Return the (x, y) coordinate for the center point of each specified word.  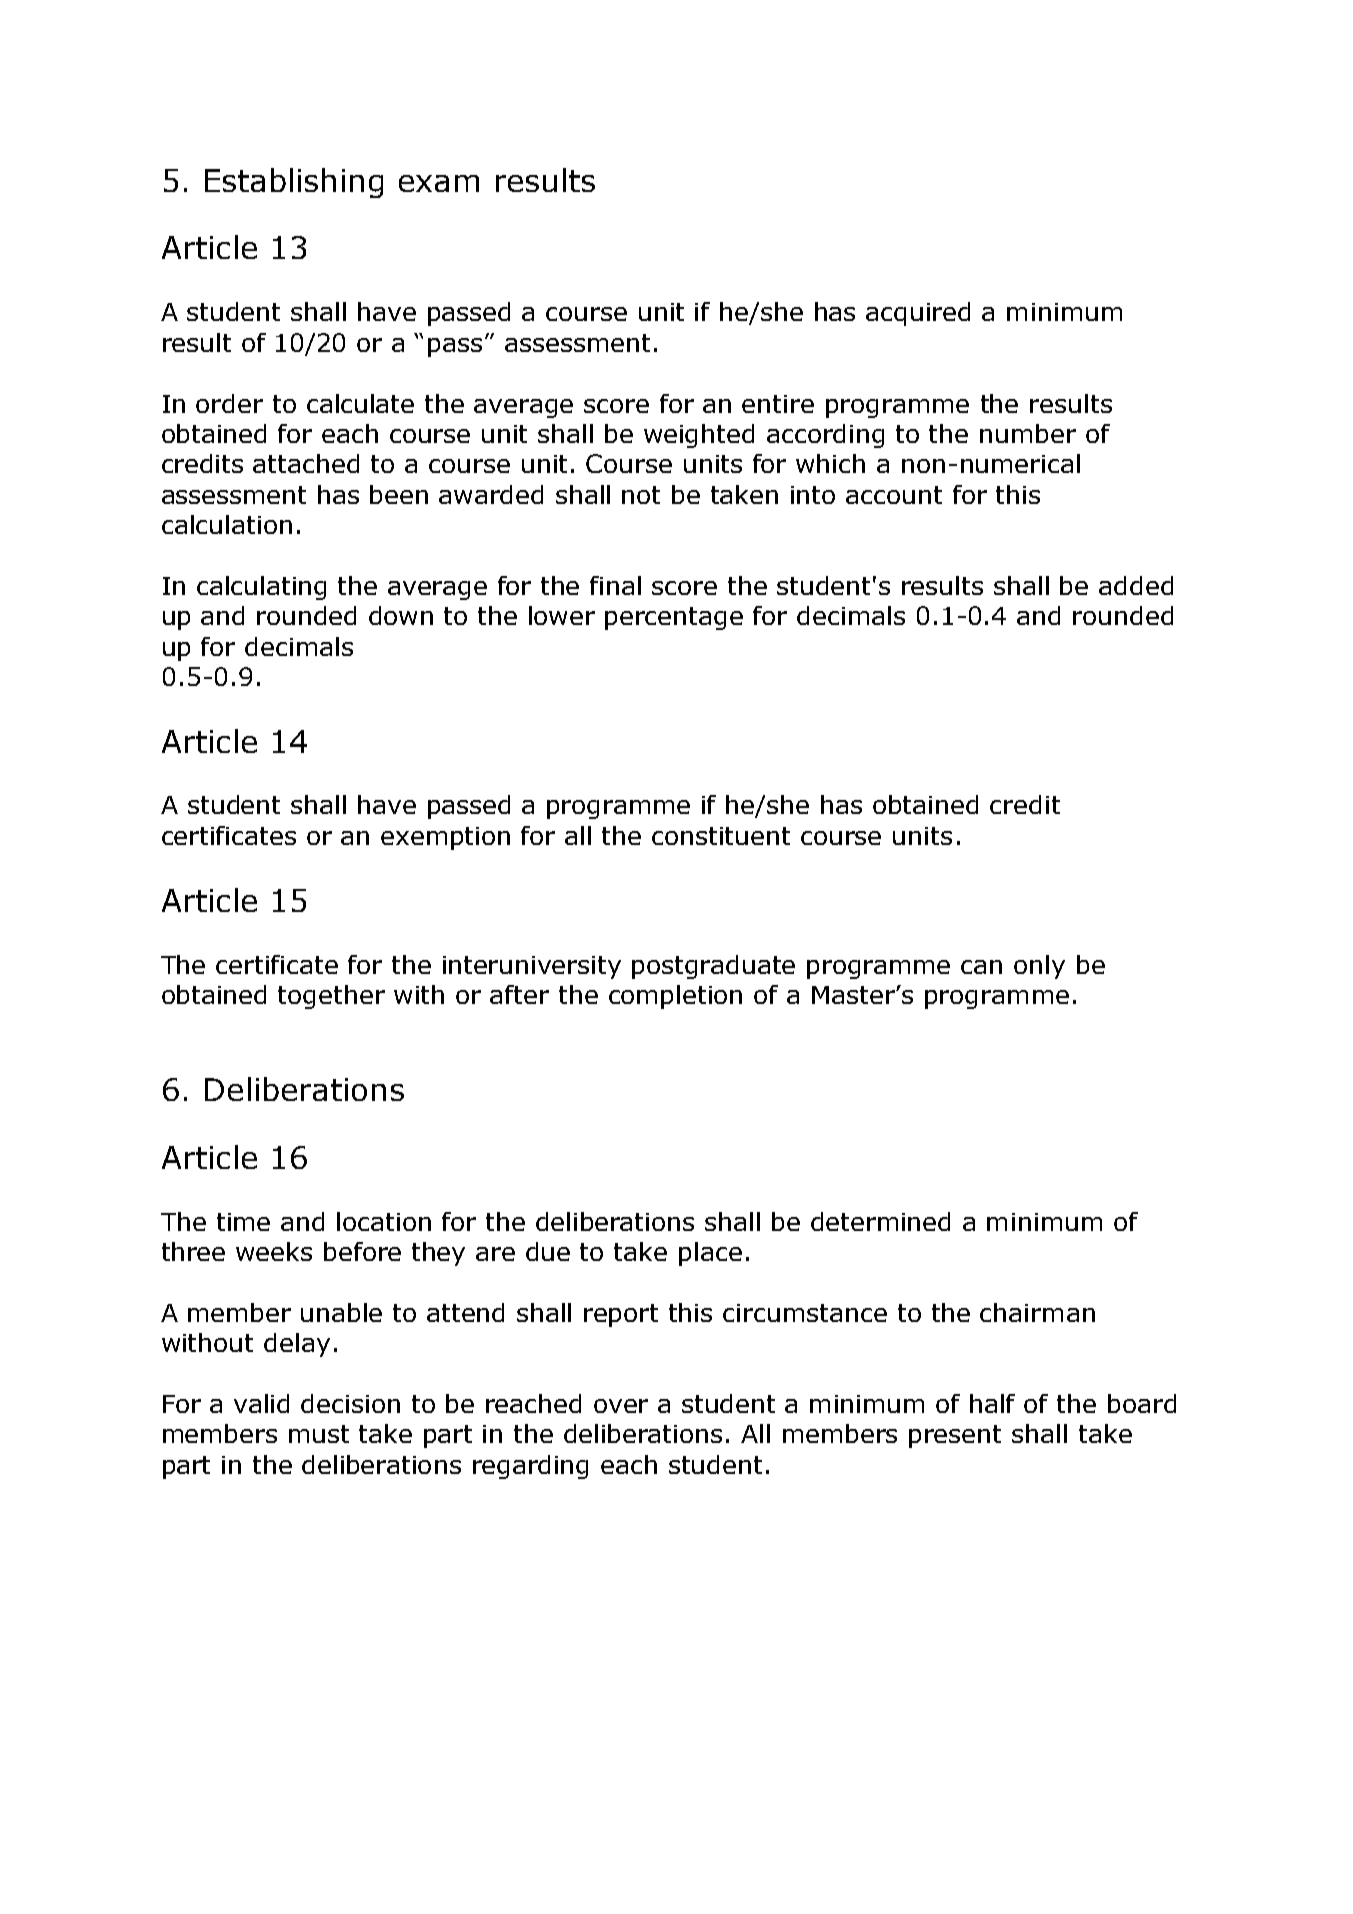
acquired (918, 314)
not (641, 495)
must (319, 1434)
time (243, 1222)
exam (439, 183)
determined (880, 1221)
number (1028, 433)
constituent (721, 836)
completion (675, 997)
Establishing (294, 183)
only (1039, 967)
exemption (445, 838)
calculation (227, 524)
